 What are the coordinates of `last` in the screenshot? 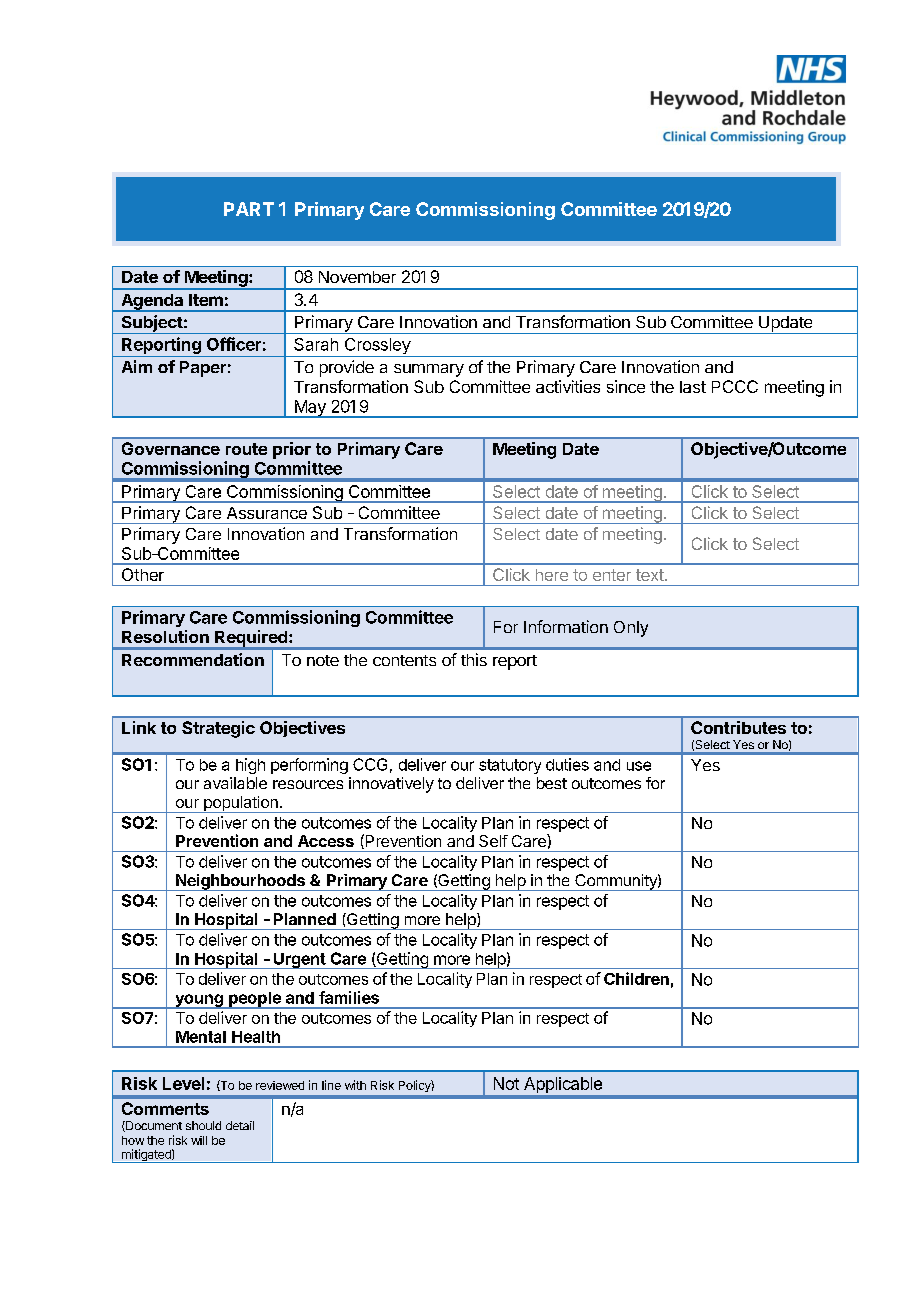 It's located at (693, 387).
